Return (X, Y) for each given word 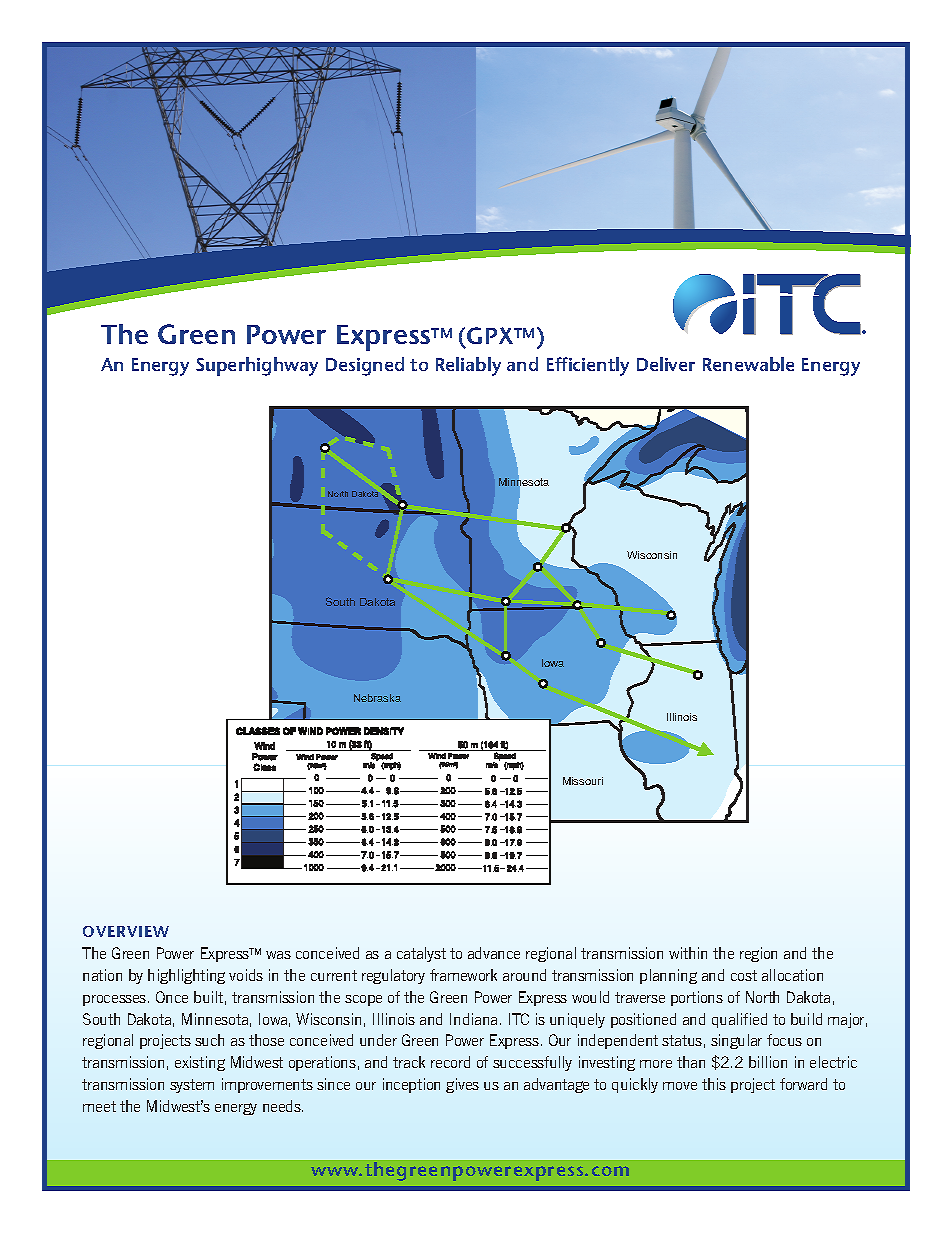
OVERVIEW (126, 931)
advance (494, 953)
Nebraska (377, 698)
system (192, 1086)
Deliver (666, 364)
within (688, 953)
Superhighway (257, 366)
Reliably (468, 366)
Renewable (748, 364)
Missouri (583, 781)
